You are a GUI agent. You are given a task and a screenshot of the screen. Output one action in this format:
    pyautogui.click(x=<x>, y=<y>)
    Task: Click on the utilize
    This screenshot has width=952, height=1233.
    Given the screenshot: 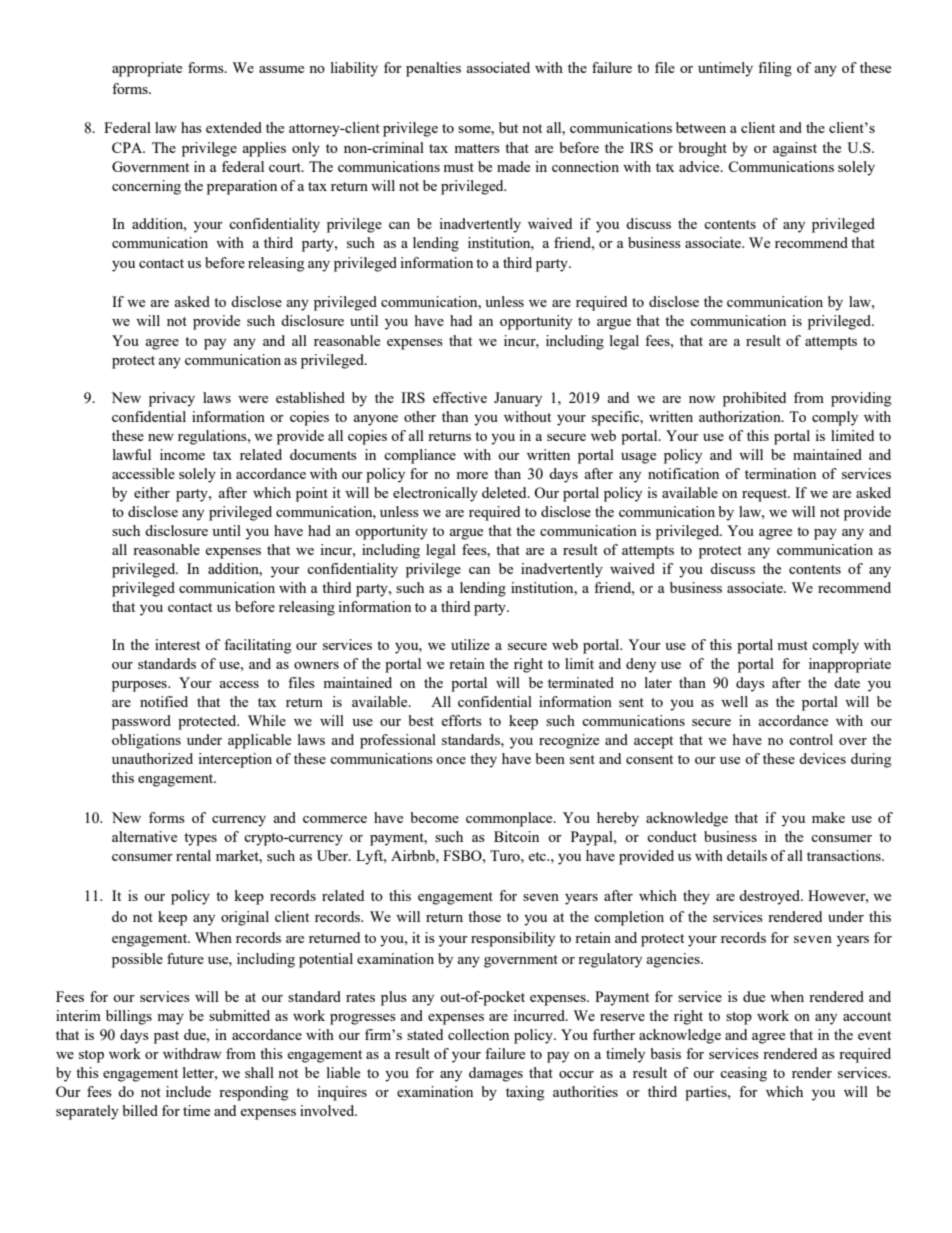 What is the action you would take?
    pyautogui.click(x=470, y=644)
